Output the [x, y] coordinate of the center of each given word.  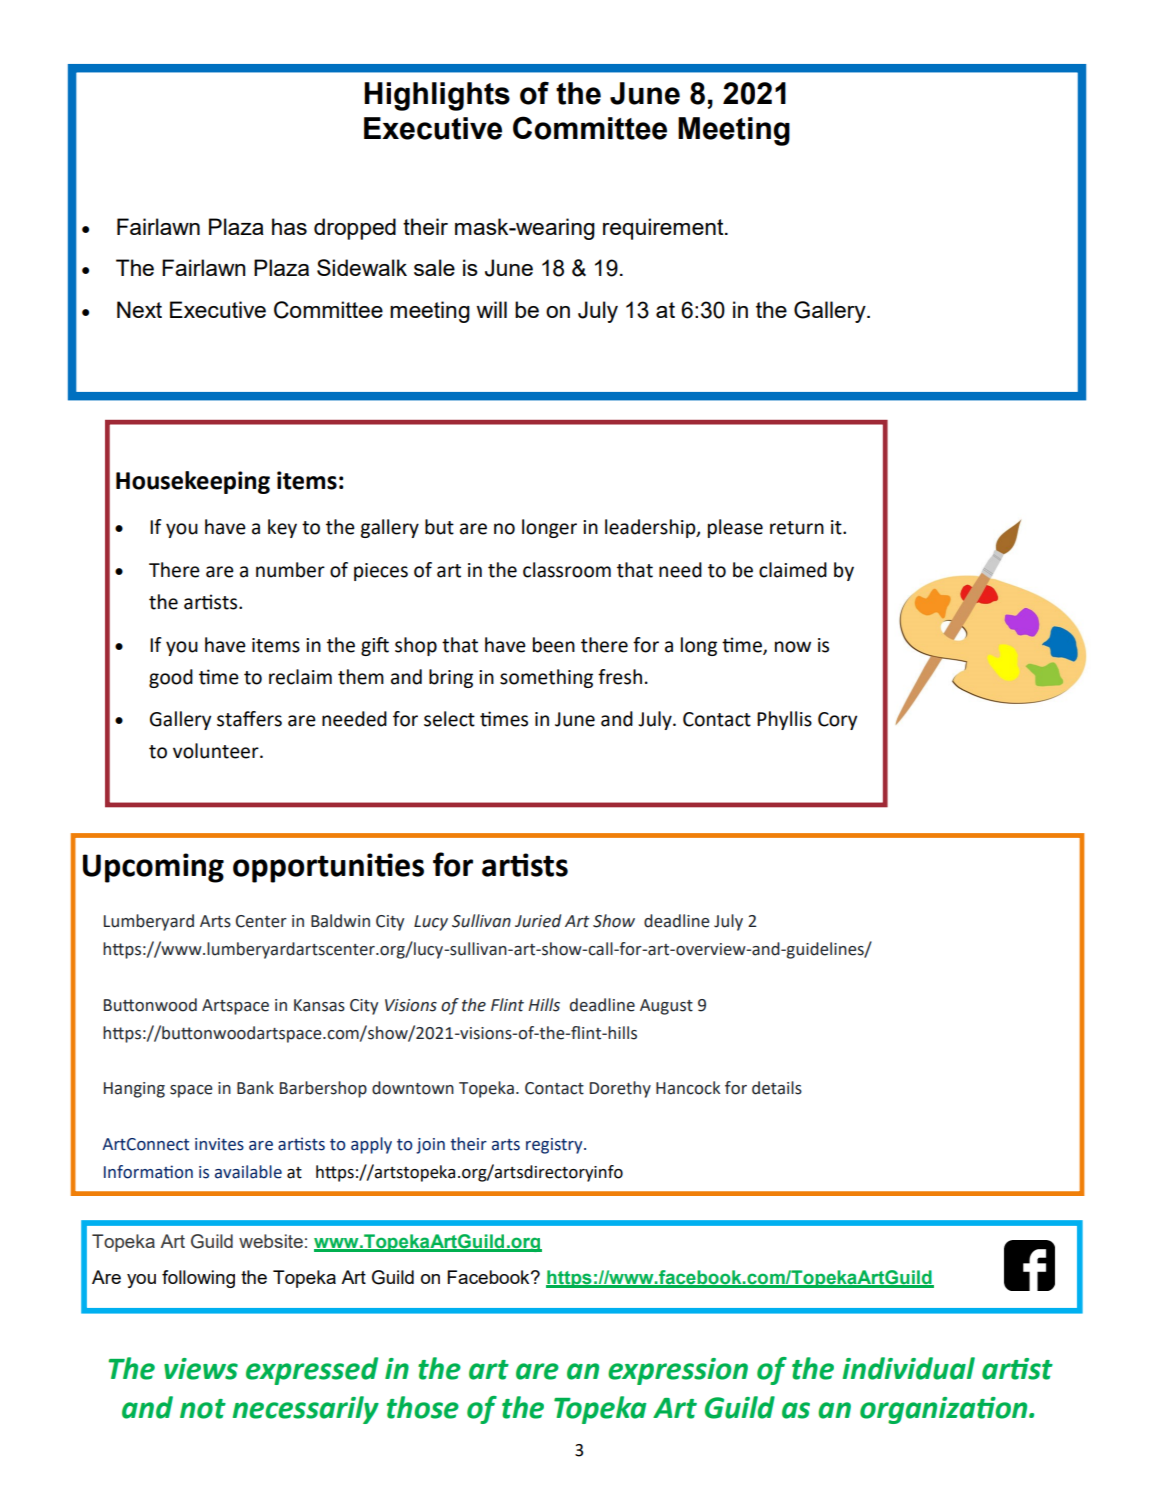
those [423, 1407]
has [289, 226]
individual [909, 1368]
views [201, 1369]
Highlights [437, 96]
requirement [664, 229]
